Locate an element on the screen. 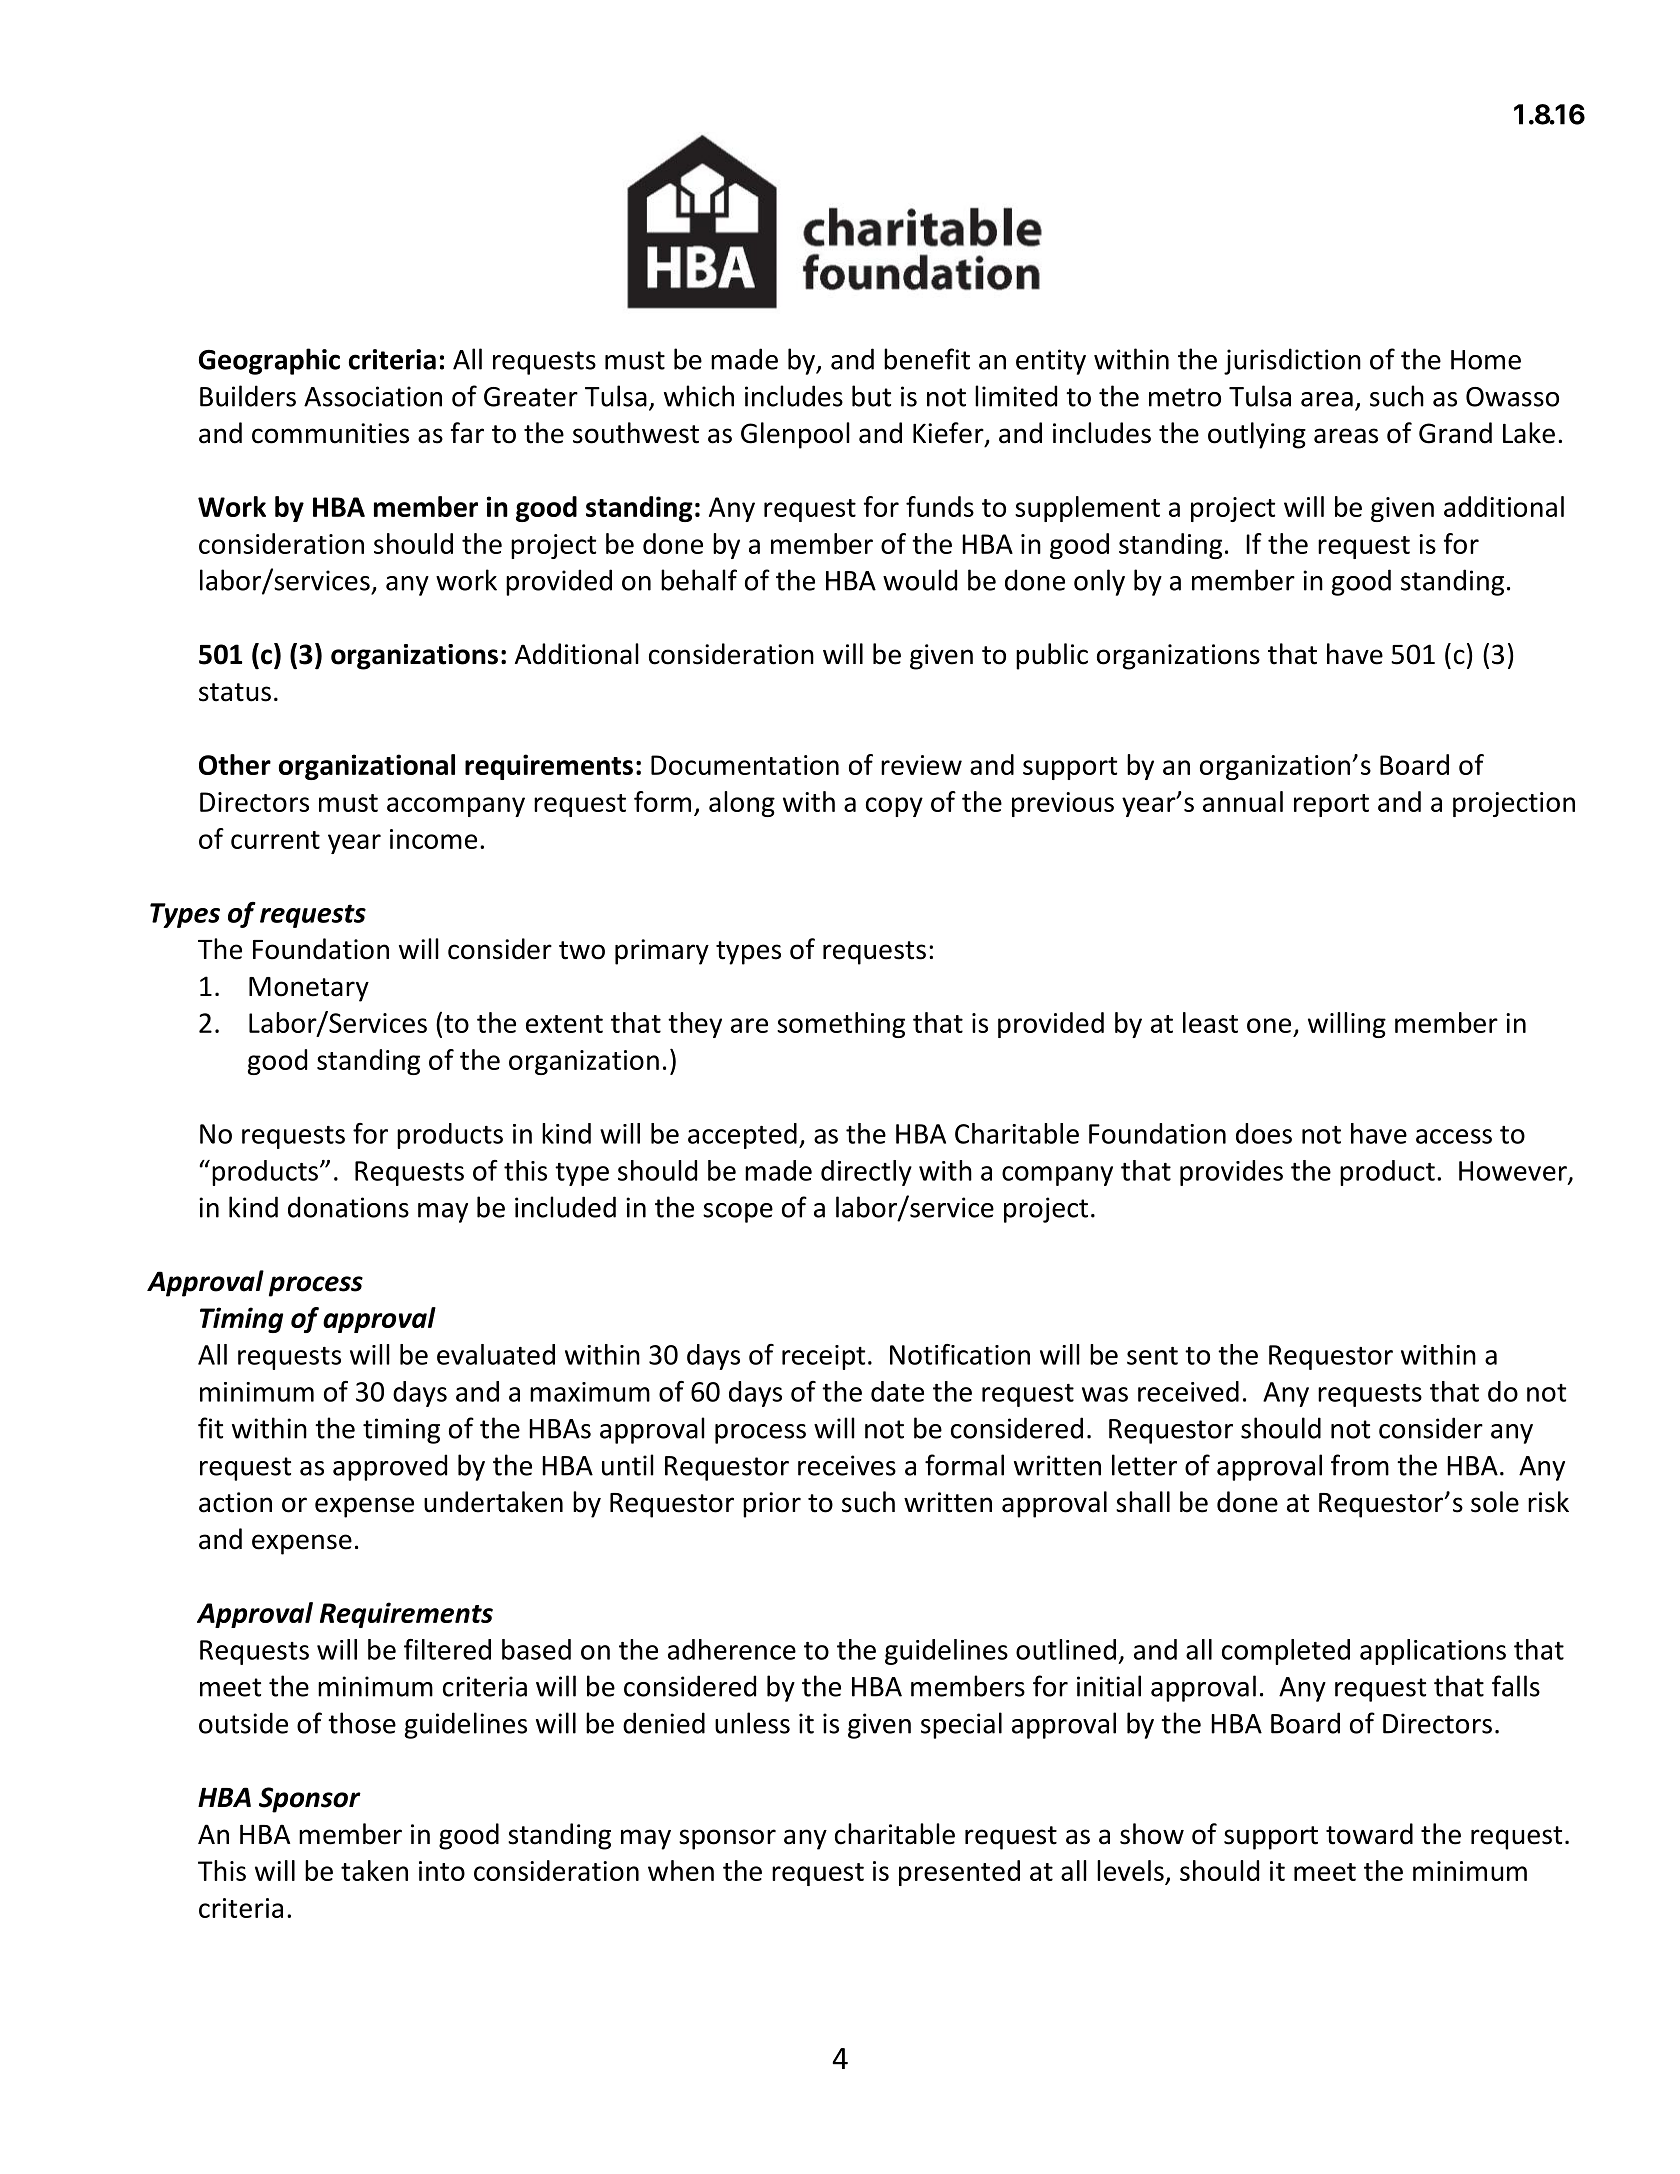 The height and width of the screenshot is (2174, 1680). special is located at coordinates (961, 1725).
